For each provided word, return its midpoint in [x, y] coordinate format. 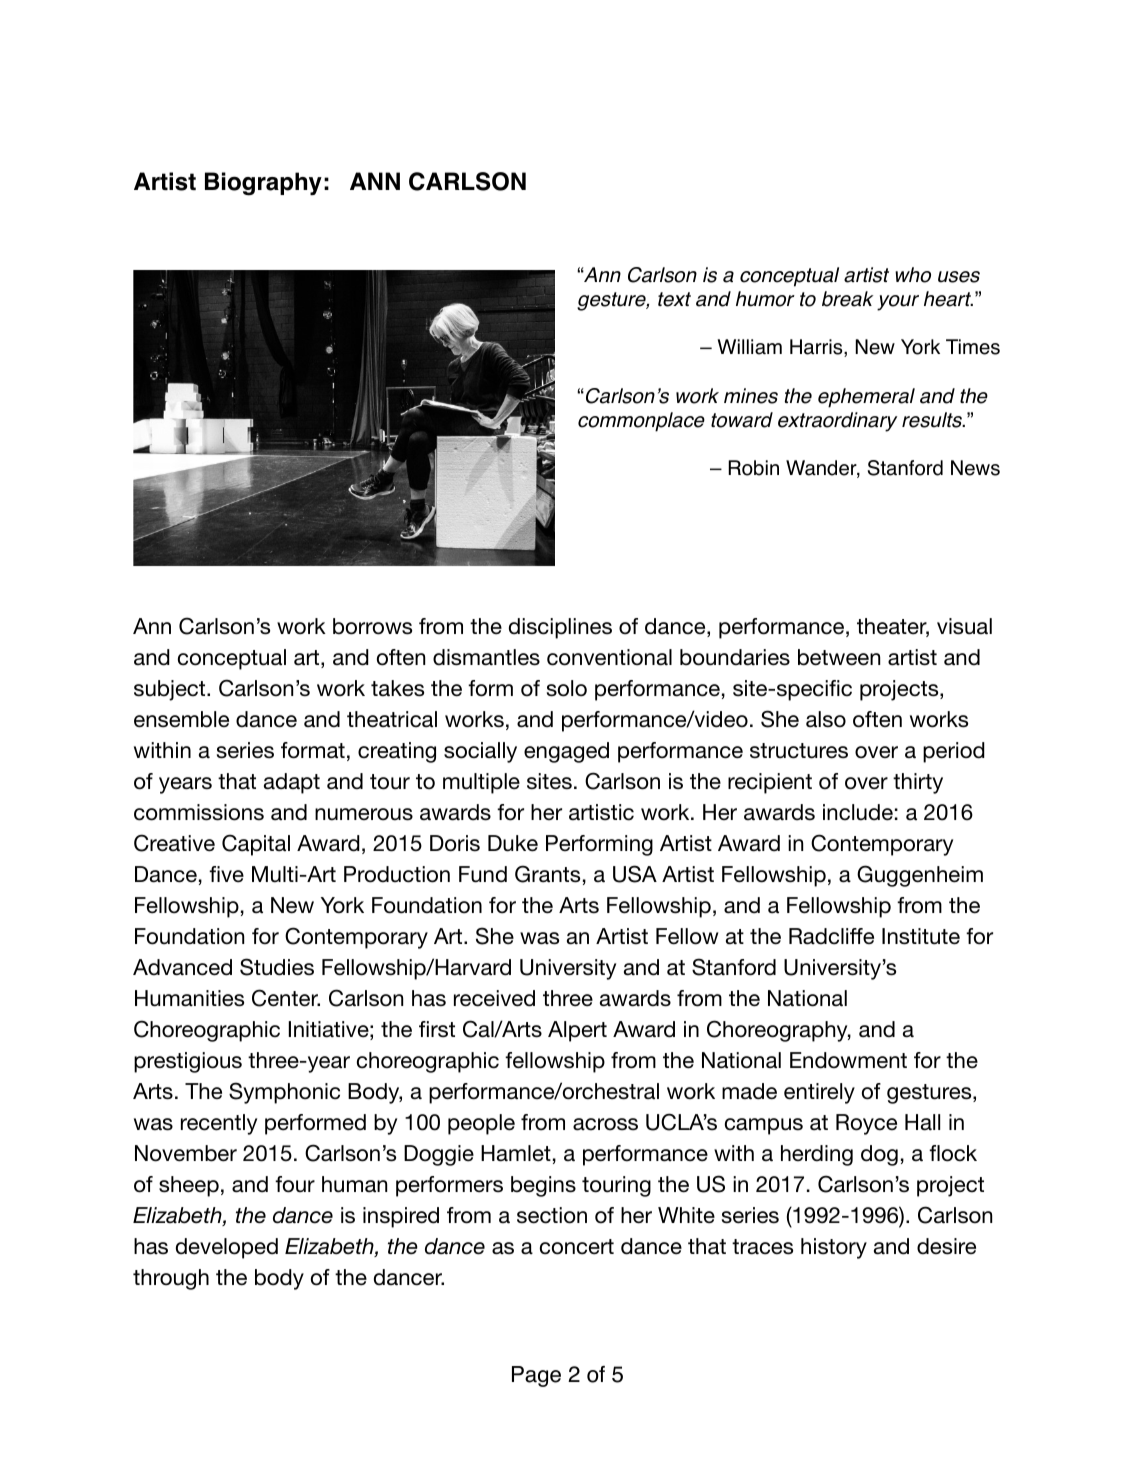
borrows [372, 626]
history [834, 1248]
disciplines [560, 628]
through [171, 1279]
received [494, 998]
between [839, 657]
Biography [263, 184]
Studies [277, 967]
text [674, 299]
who [913, 275]
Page [536, 1376]
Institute [921, 936]
